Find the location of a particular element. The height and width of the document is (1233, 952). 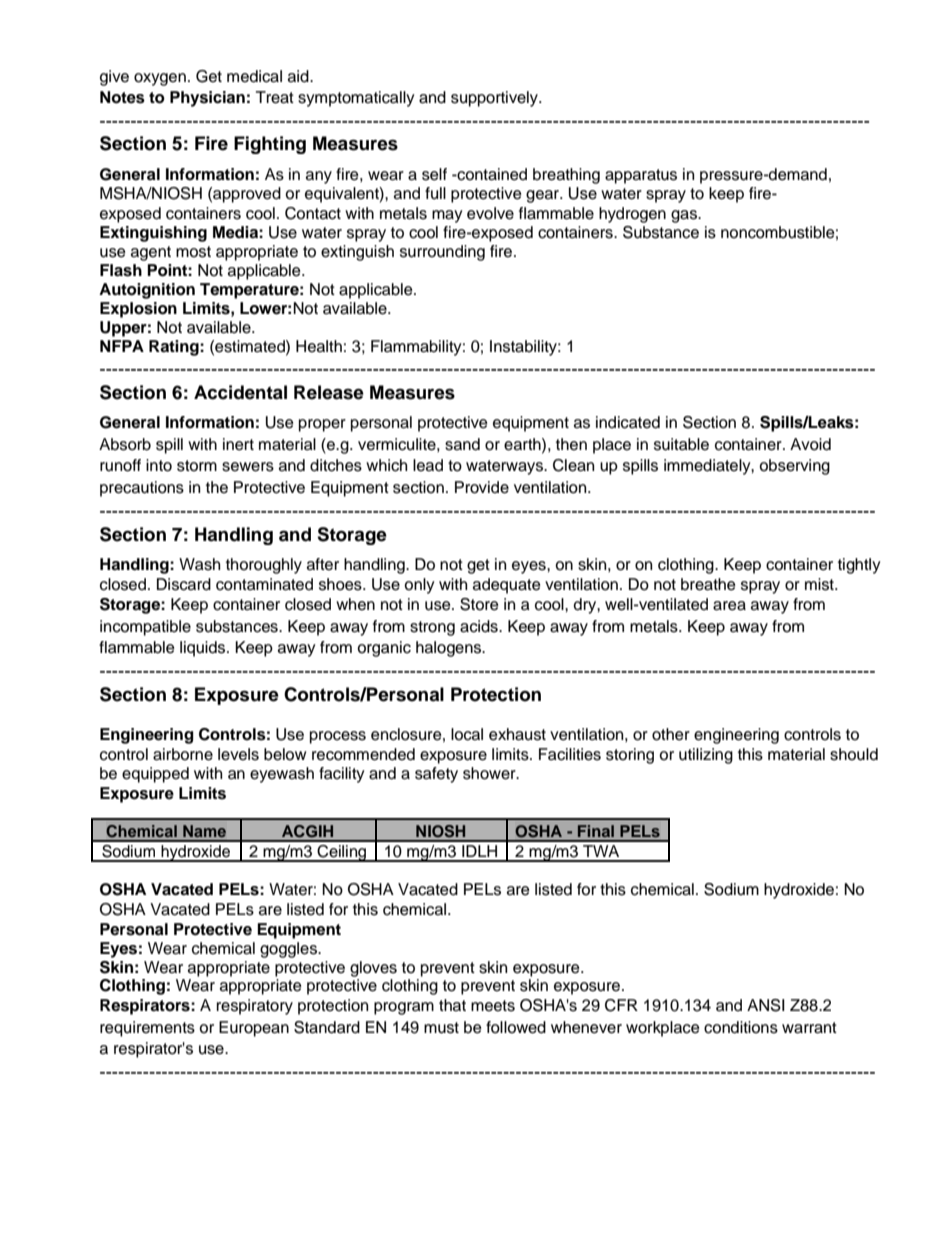

mist is located at coordinates (820, 584).
